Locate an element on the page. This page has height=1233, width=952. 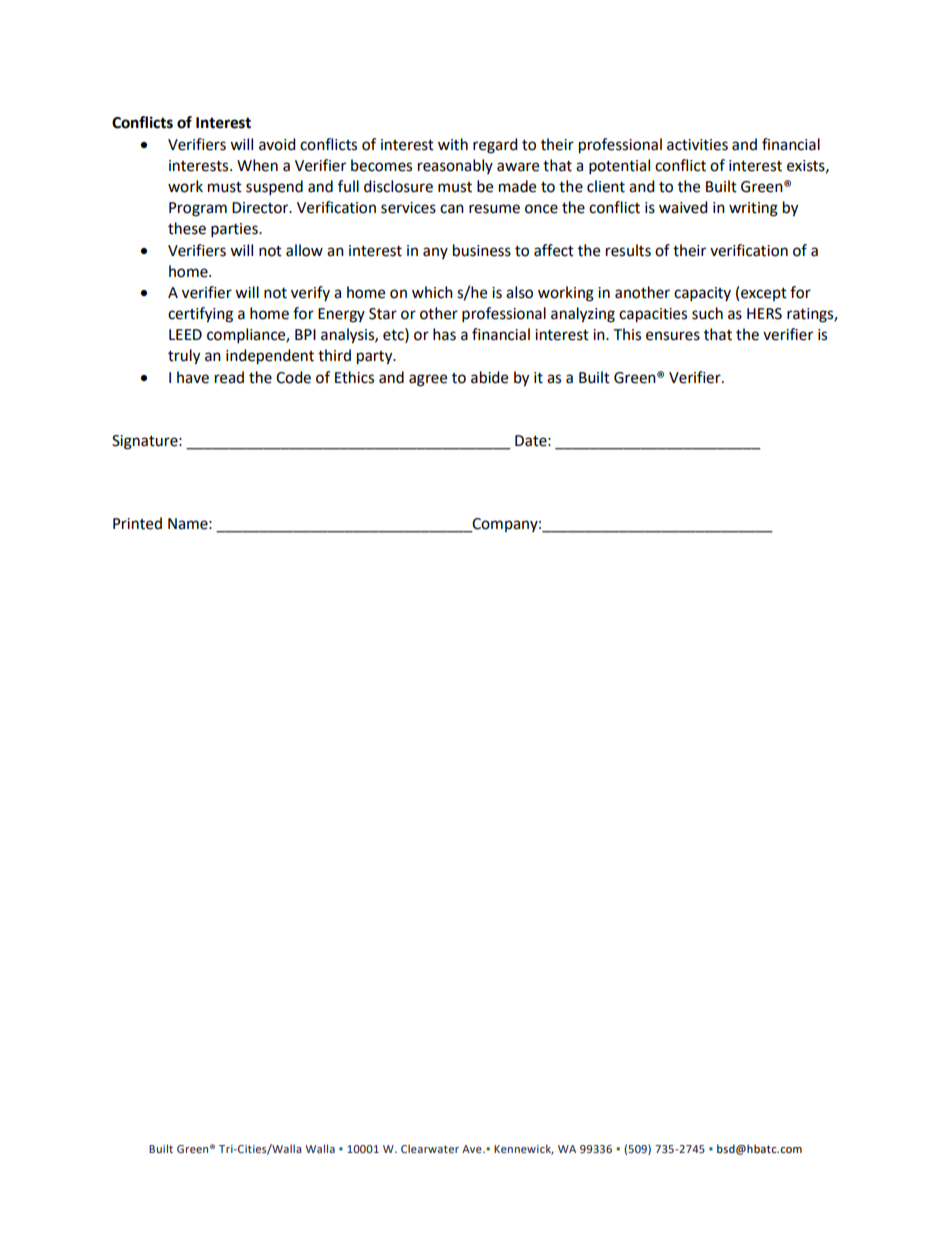
Printed is located at coordinates (137, 523).
